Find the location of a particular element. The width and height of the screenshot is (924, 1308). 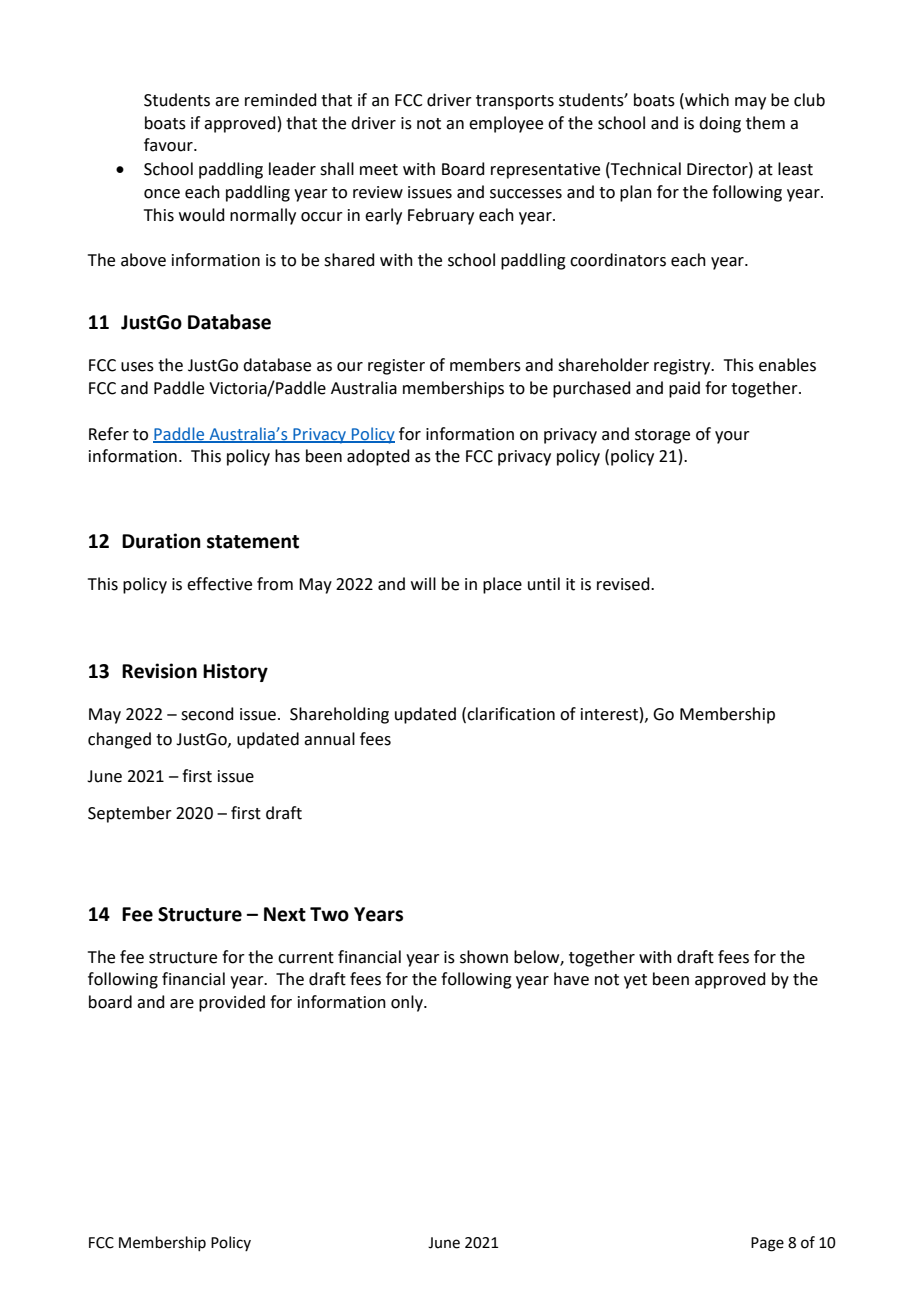

revised is located at coordinates (624, 584).
